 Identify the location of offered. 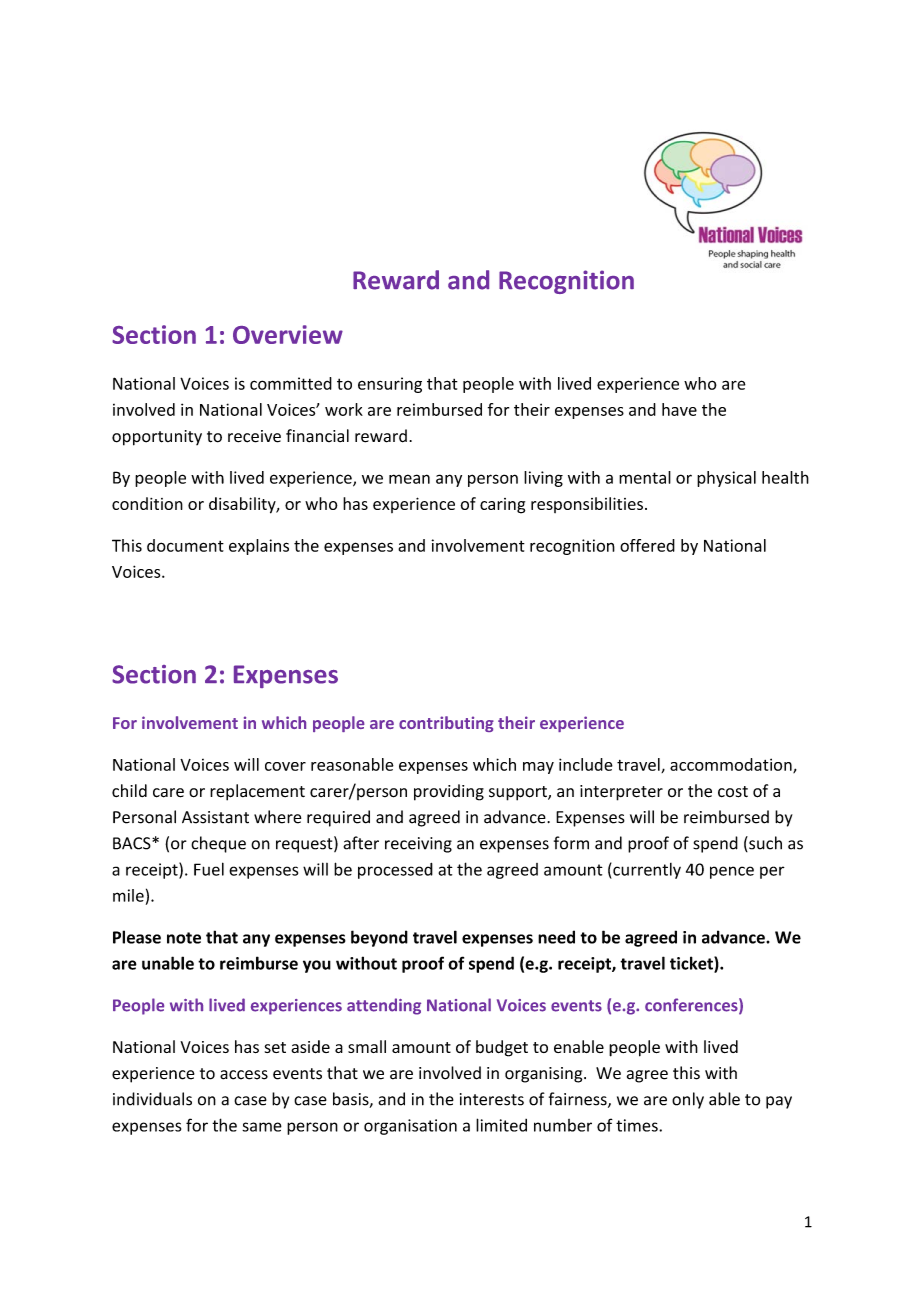
(647, 545).
